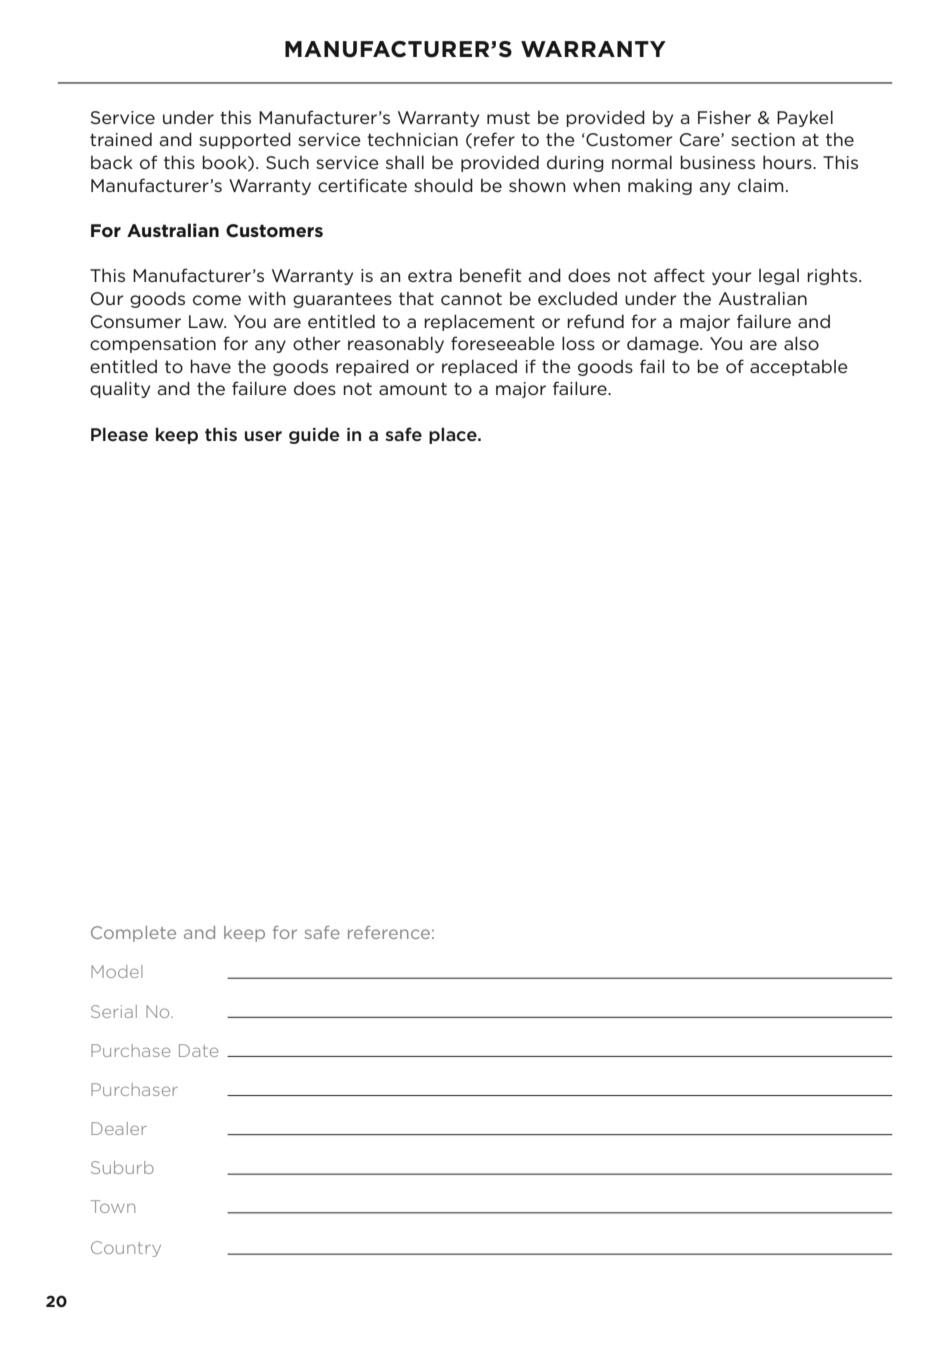 This image has width=950, height=1349. Describe the element at coordinates (245, 140) in the image. I see `supported` at that location.
